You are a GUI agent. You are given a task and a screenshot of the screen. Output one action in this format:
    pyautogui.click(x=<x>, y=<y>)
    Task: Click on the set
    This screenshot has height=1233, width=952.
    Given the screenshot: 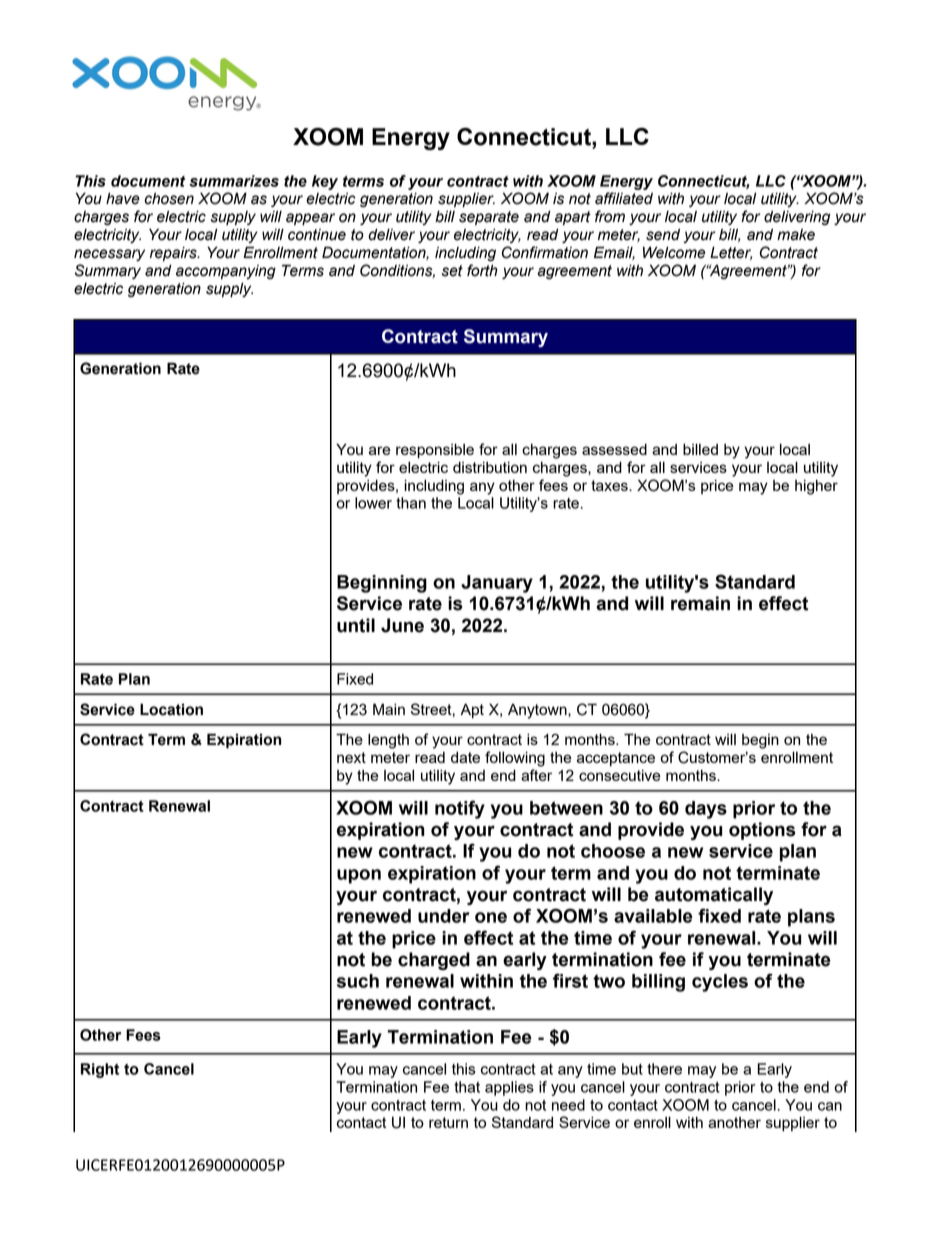 What is the action you would take?
    pyautogui.click(x=452, y=271)
